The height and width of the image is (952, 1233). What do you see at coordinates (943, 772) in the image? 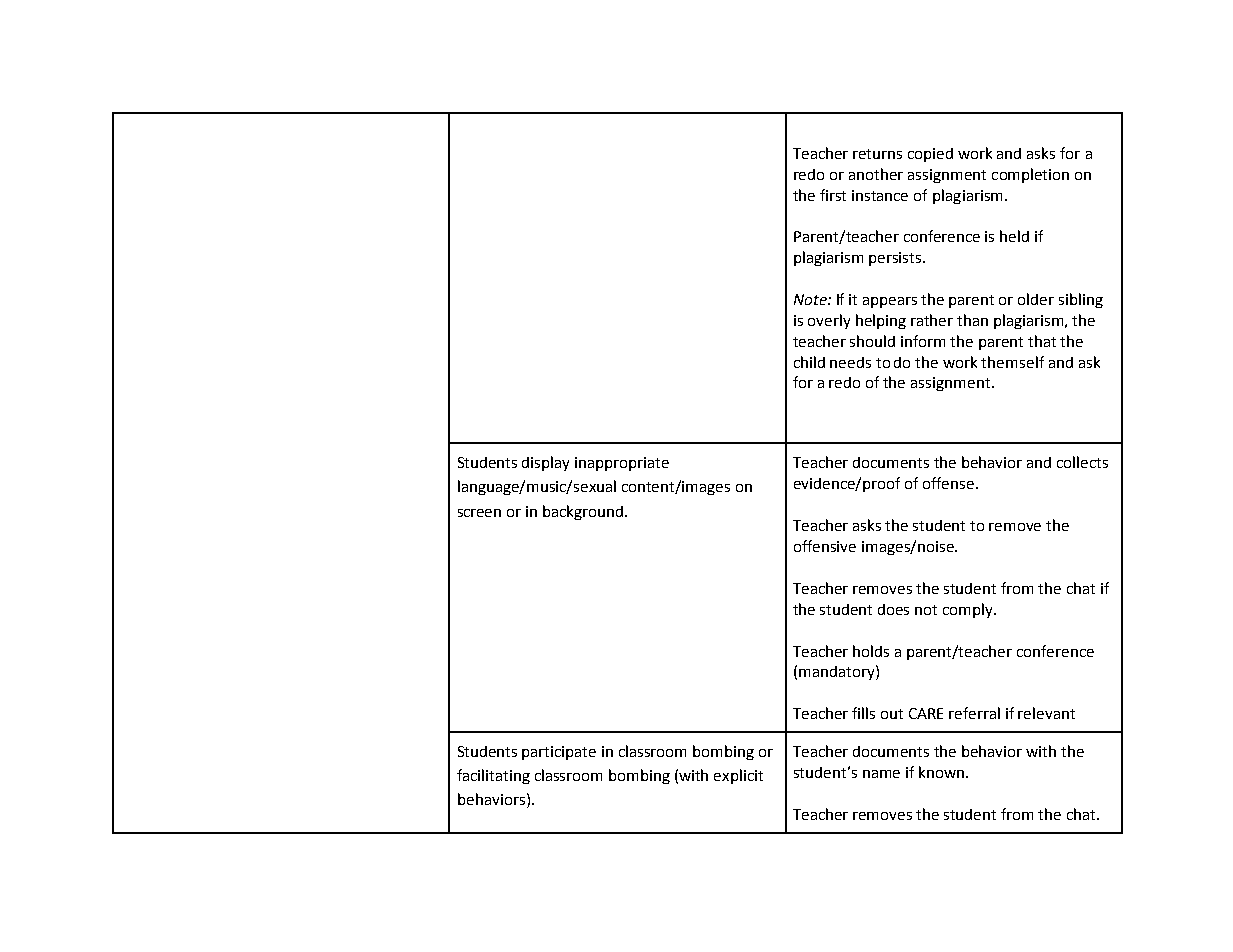
I see `known` at bounding box center [943, 772].
